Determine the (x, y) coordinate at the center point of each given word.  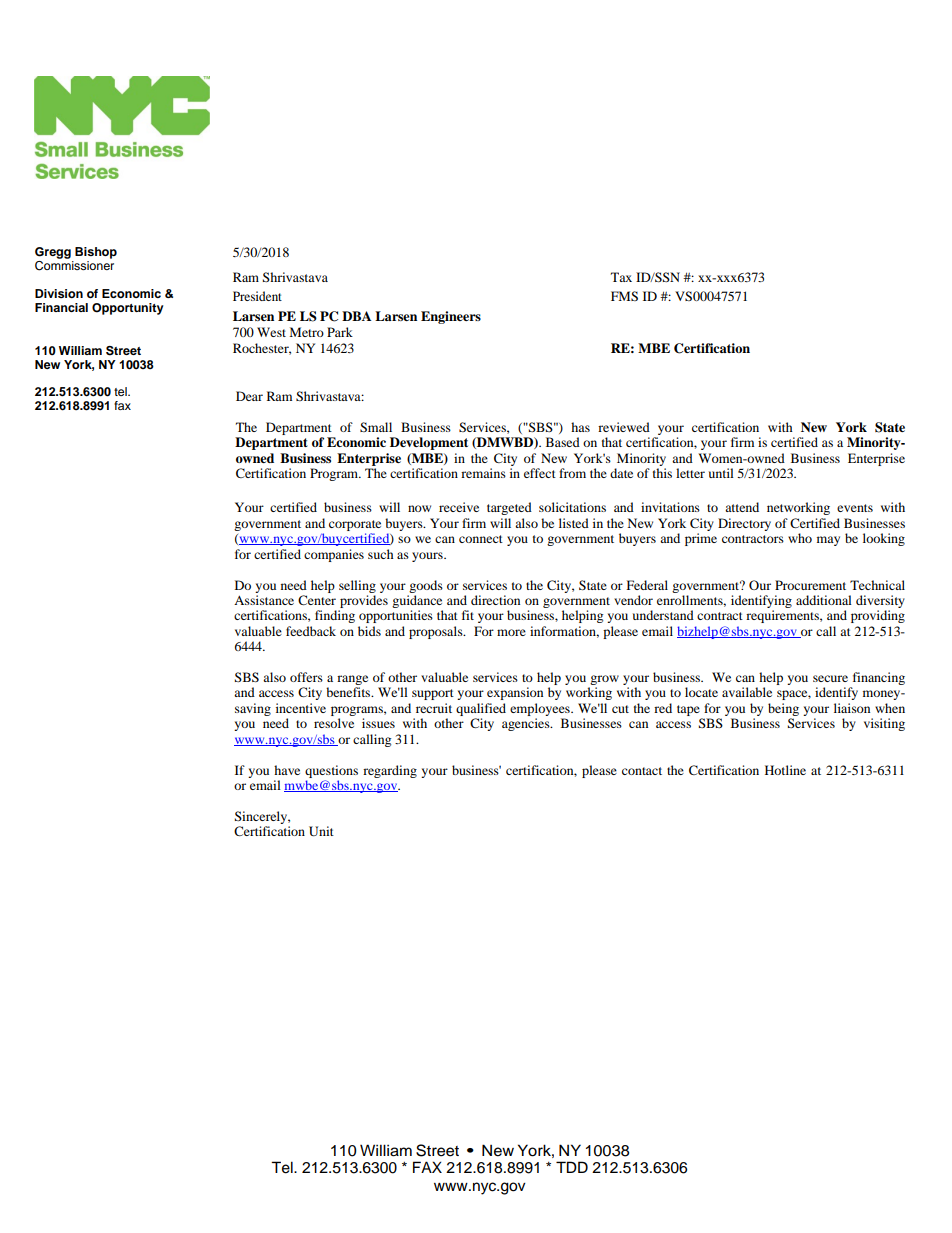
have (287, 770)
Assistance (264, 600)
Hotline (785, 770)
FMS (624, 296)
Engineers (451, 317)
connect (481, 539)
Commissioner (74, 266)
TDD (572, 1167)
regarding (390, 771)
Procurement (810, 585)
